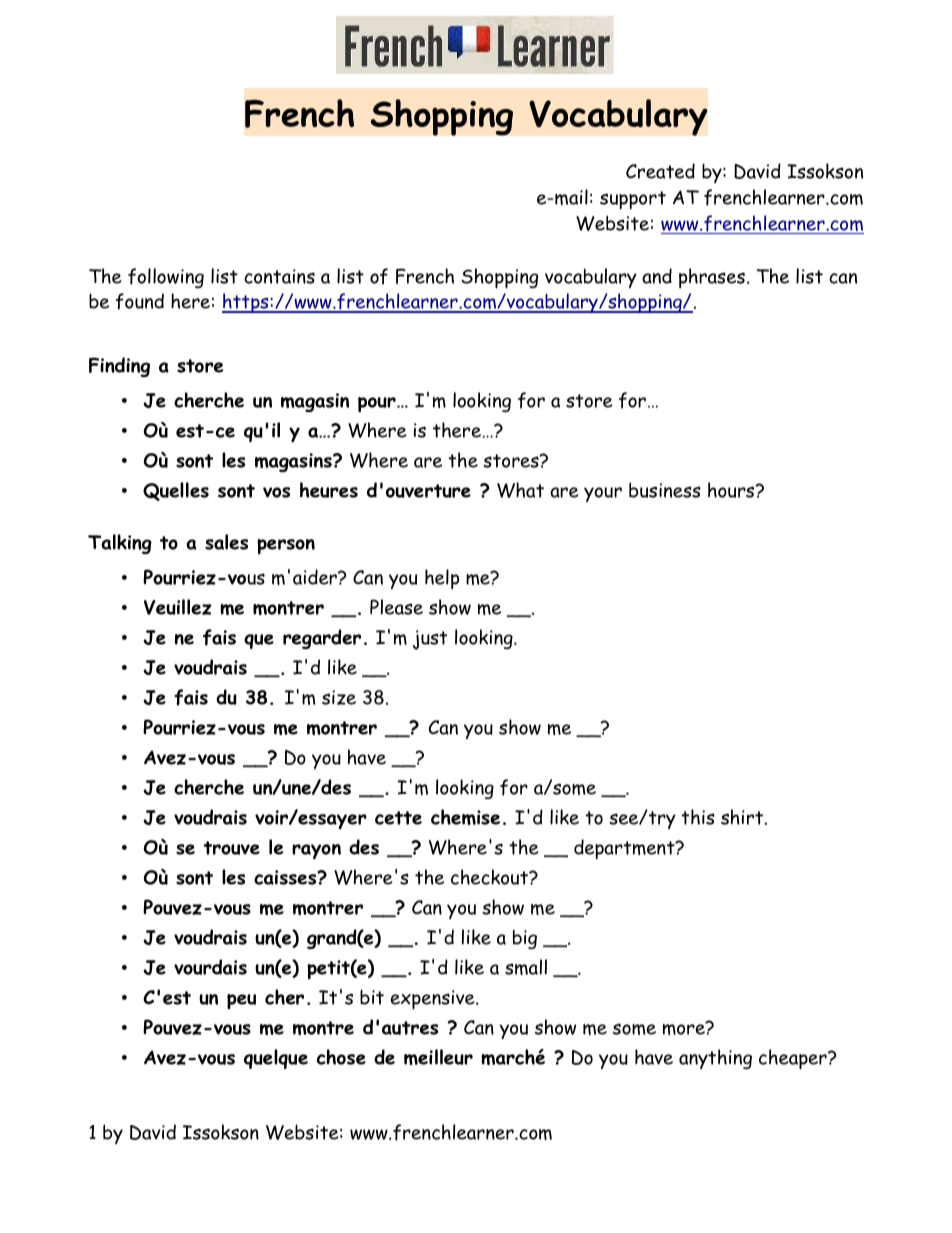  I want to click on meilleur, so click(438, 1057).
